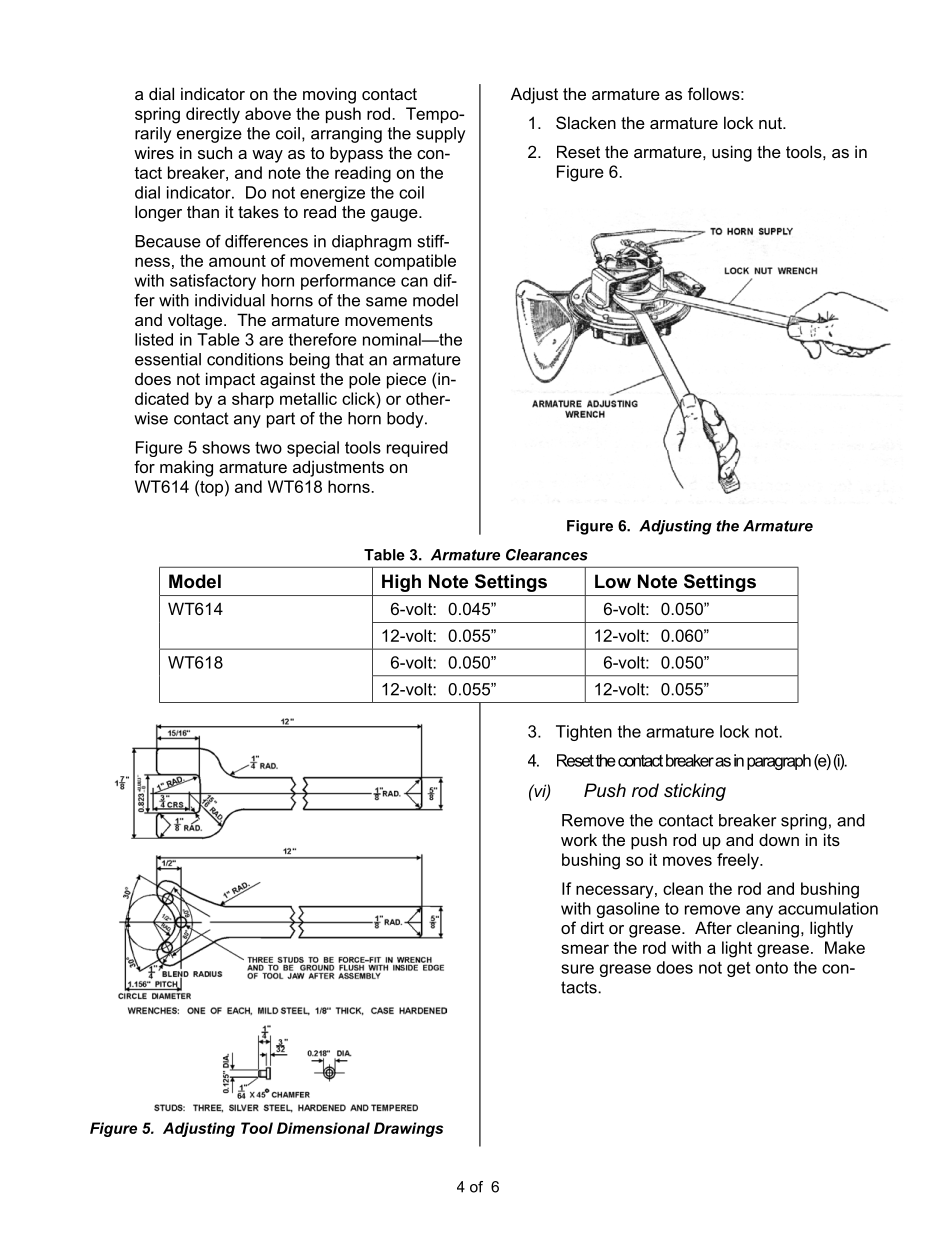 This page has height=1233, width=952. Describe the element at coordinates (592, 927) in the page. I see `dirt` at that location.
